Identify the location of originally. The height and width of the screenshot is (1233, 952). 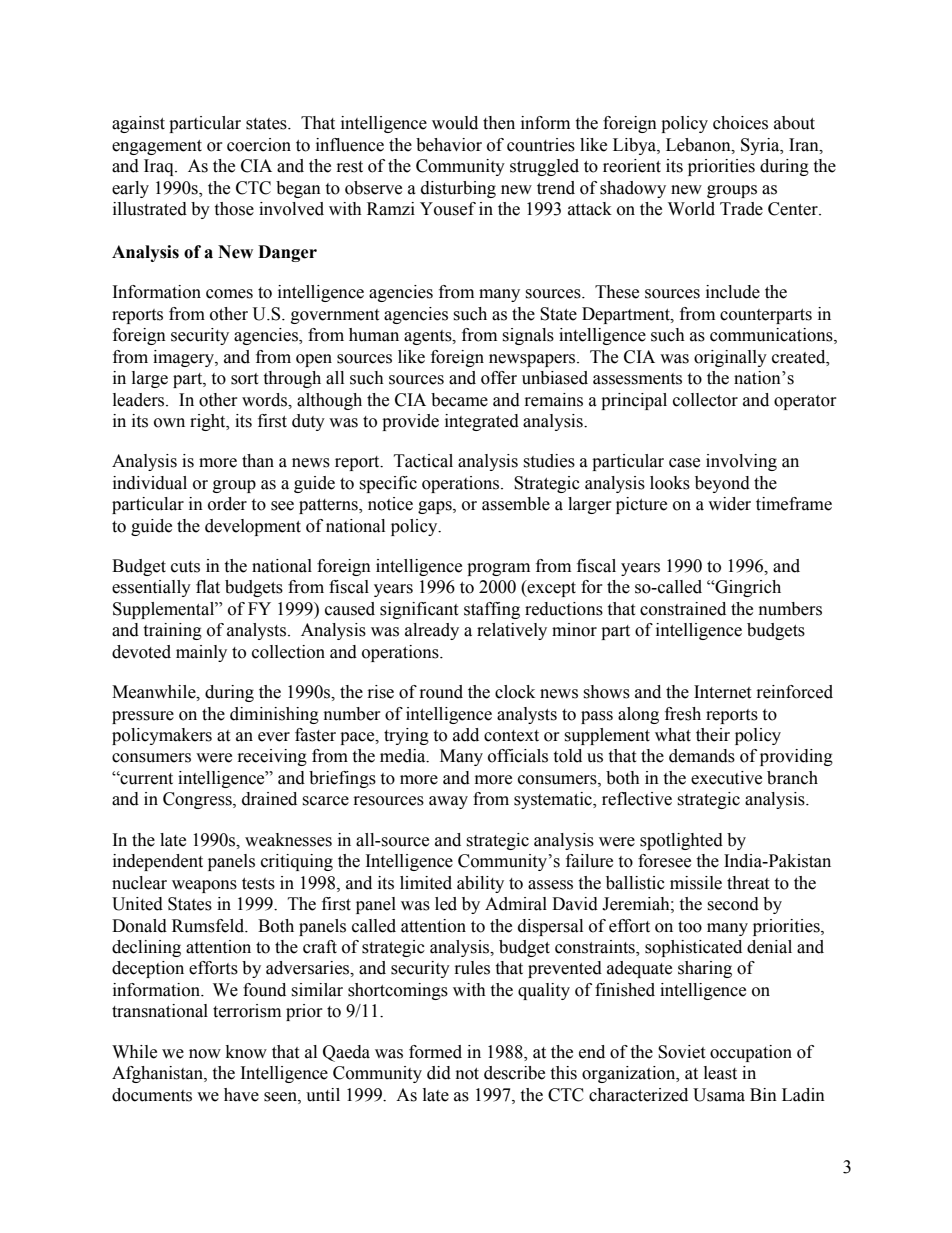
(730, 358).
